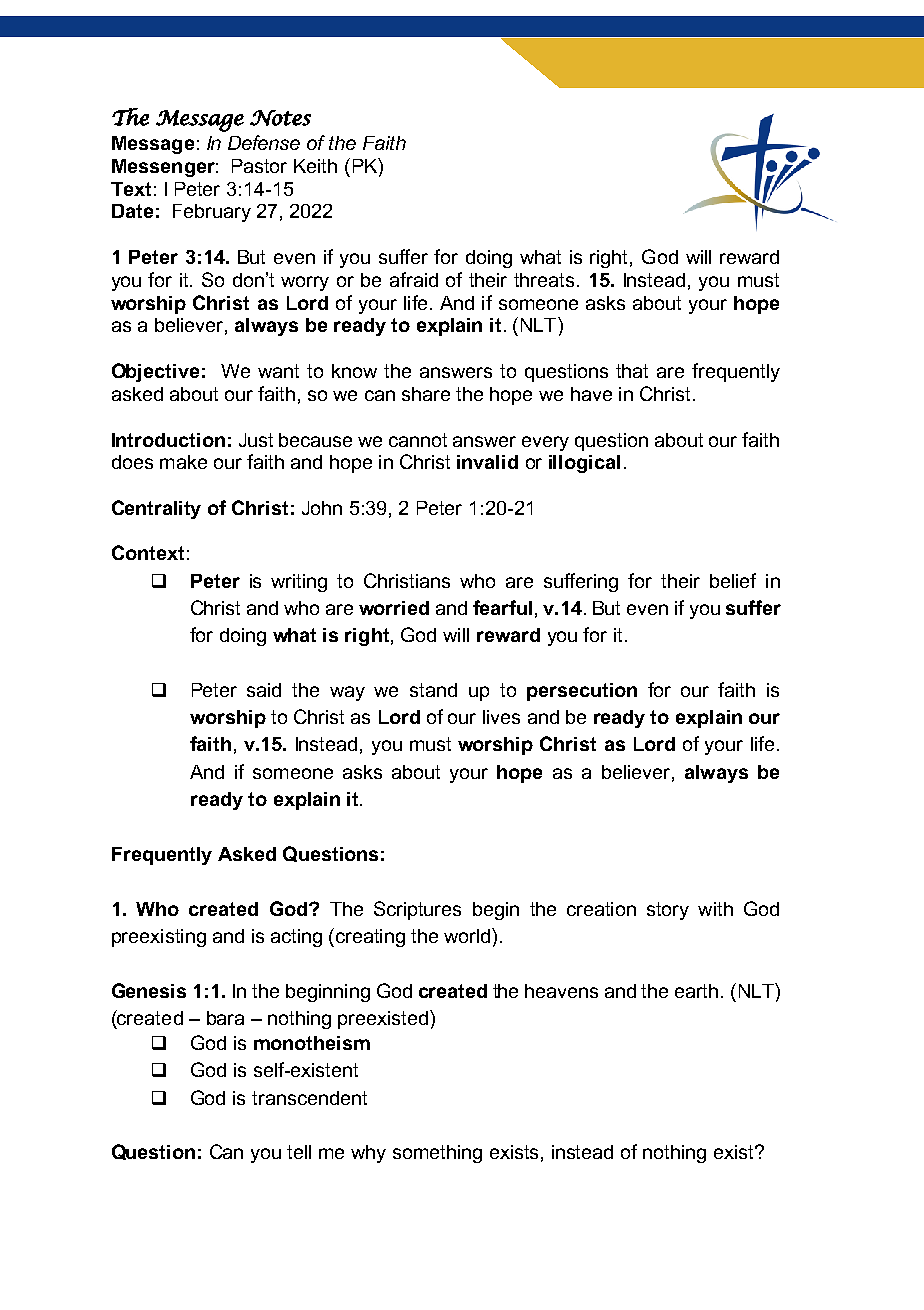  Describe the element at coordinates (315, 166) in the image. I see `Keith` at that location.
